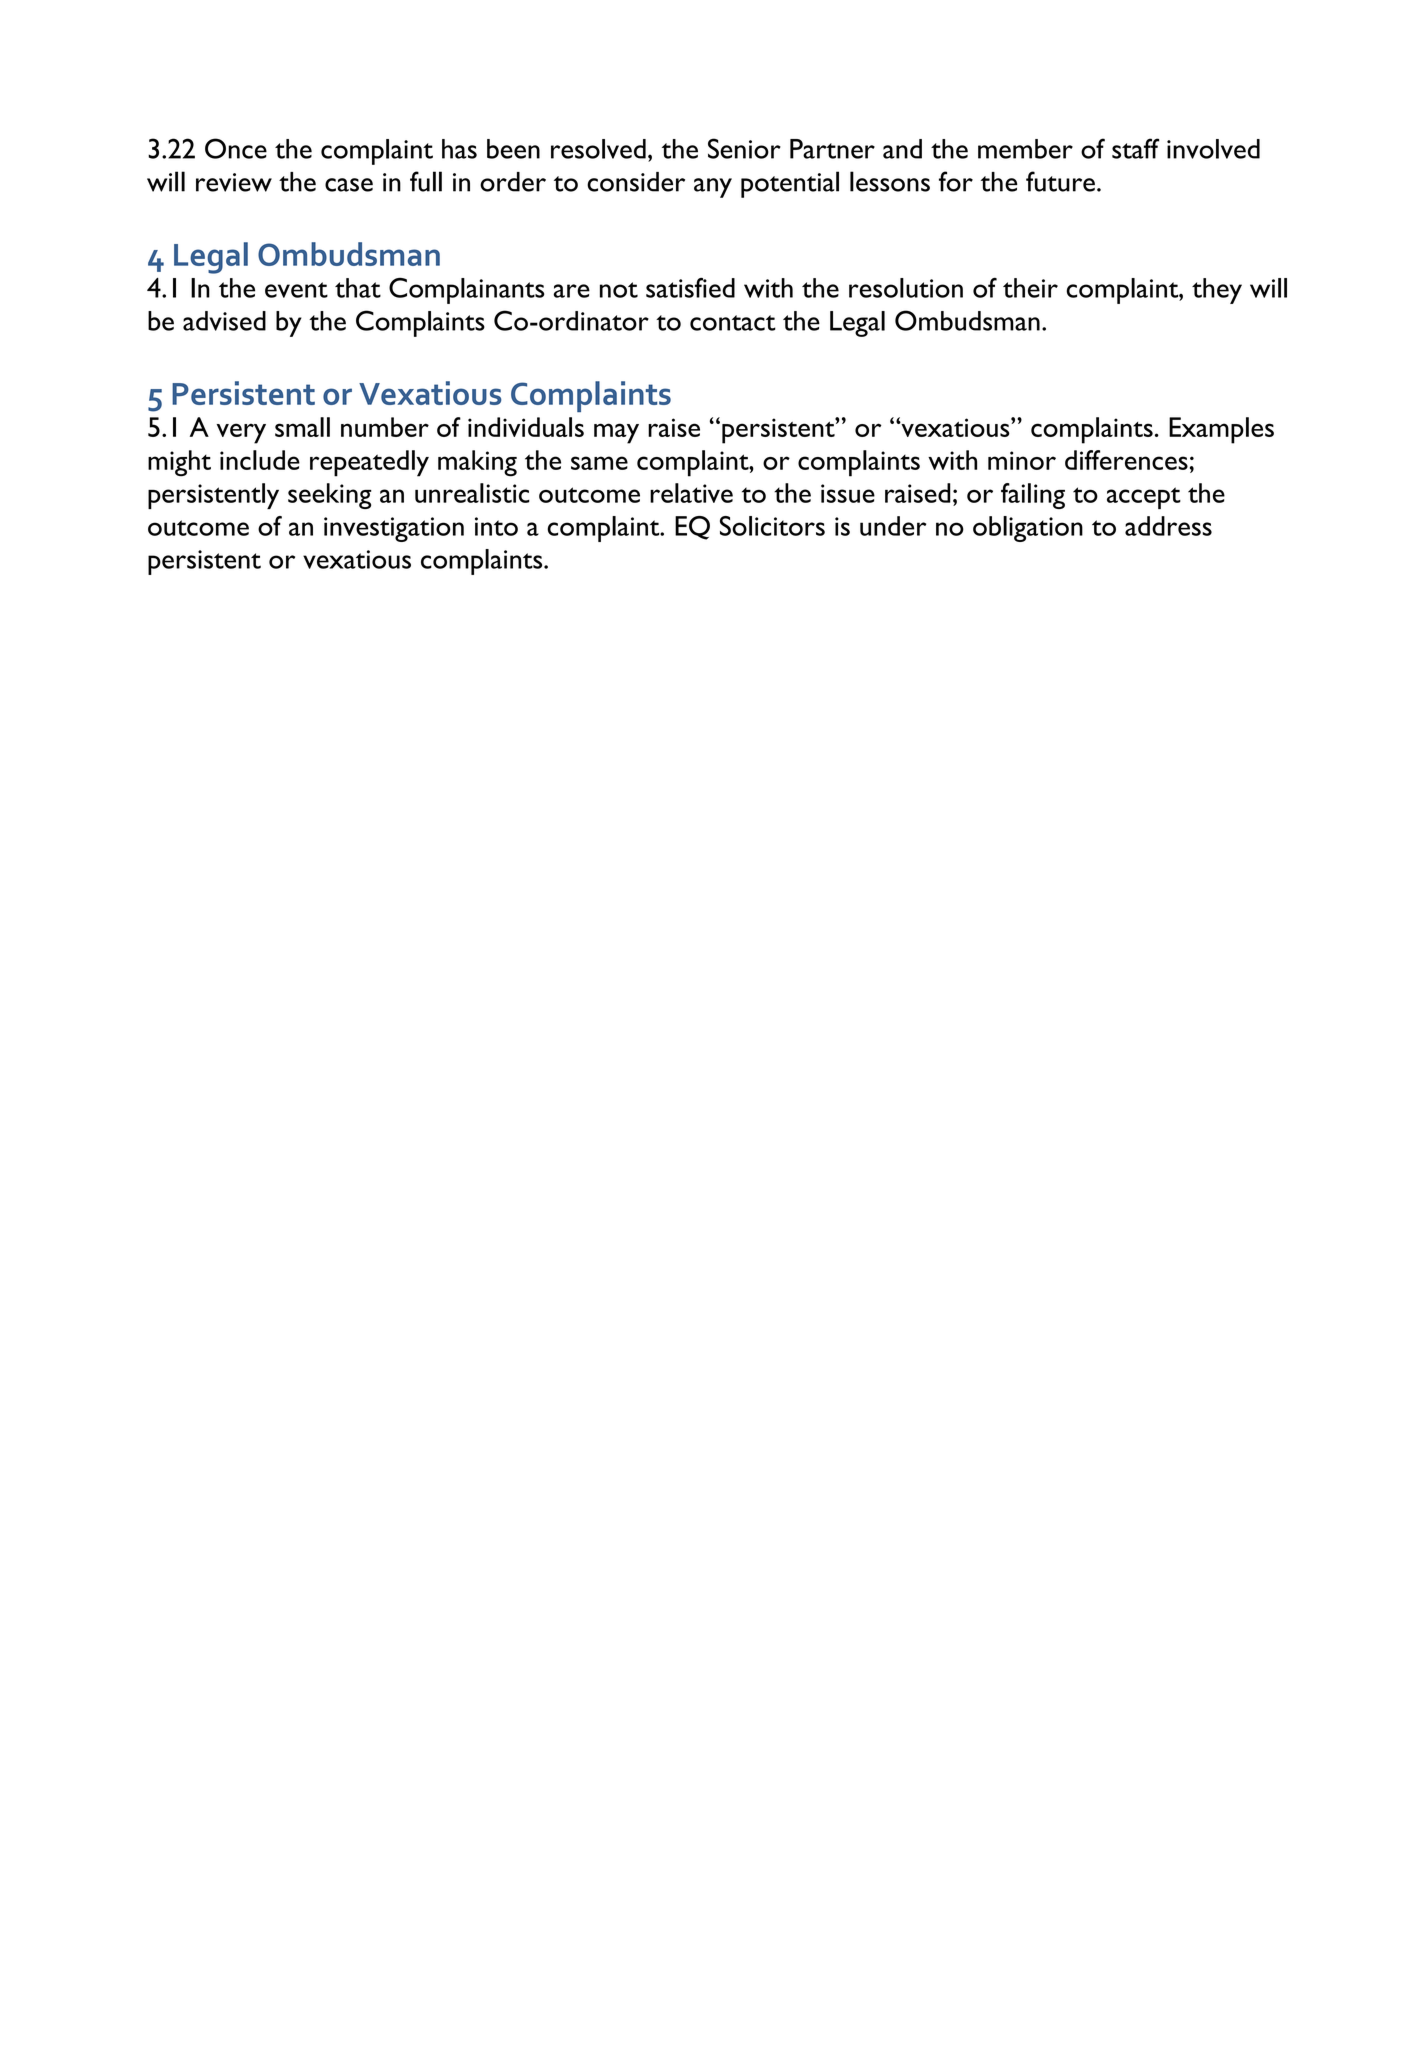 The height and width of the screenshot is (2050, 1408). What do you see at coordinates (236, 148) in the screenshot?
I see `Once` at bounding box center [236, 148].
